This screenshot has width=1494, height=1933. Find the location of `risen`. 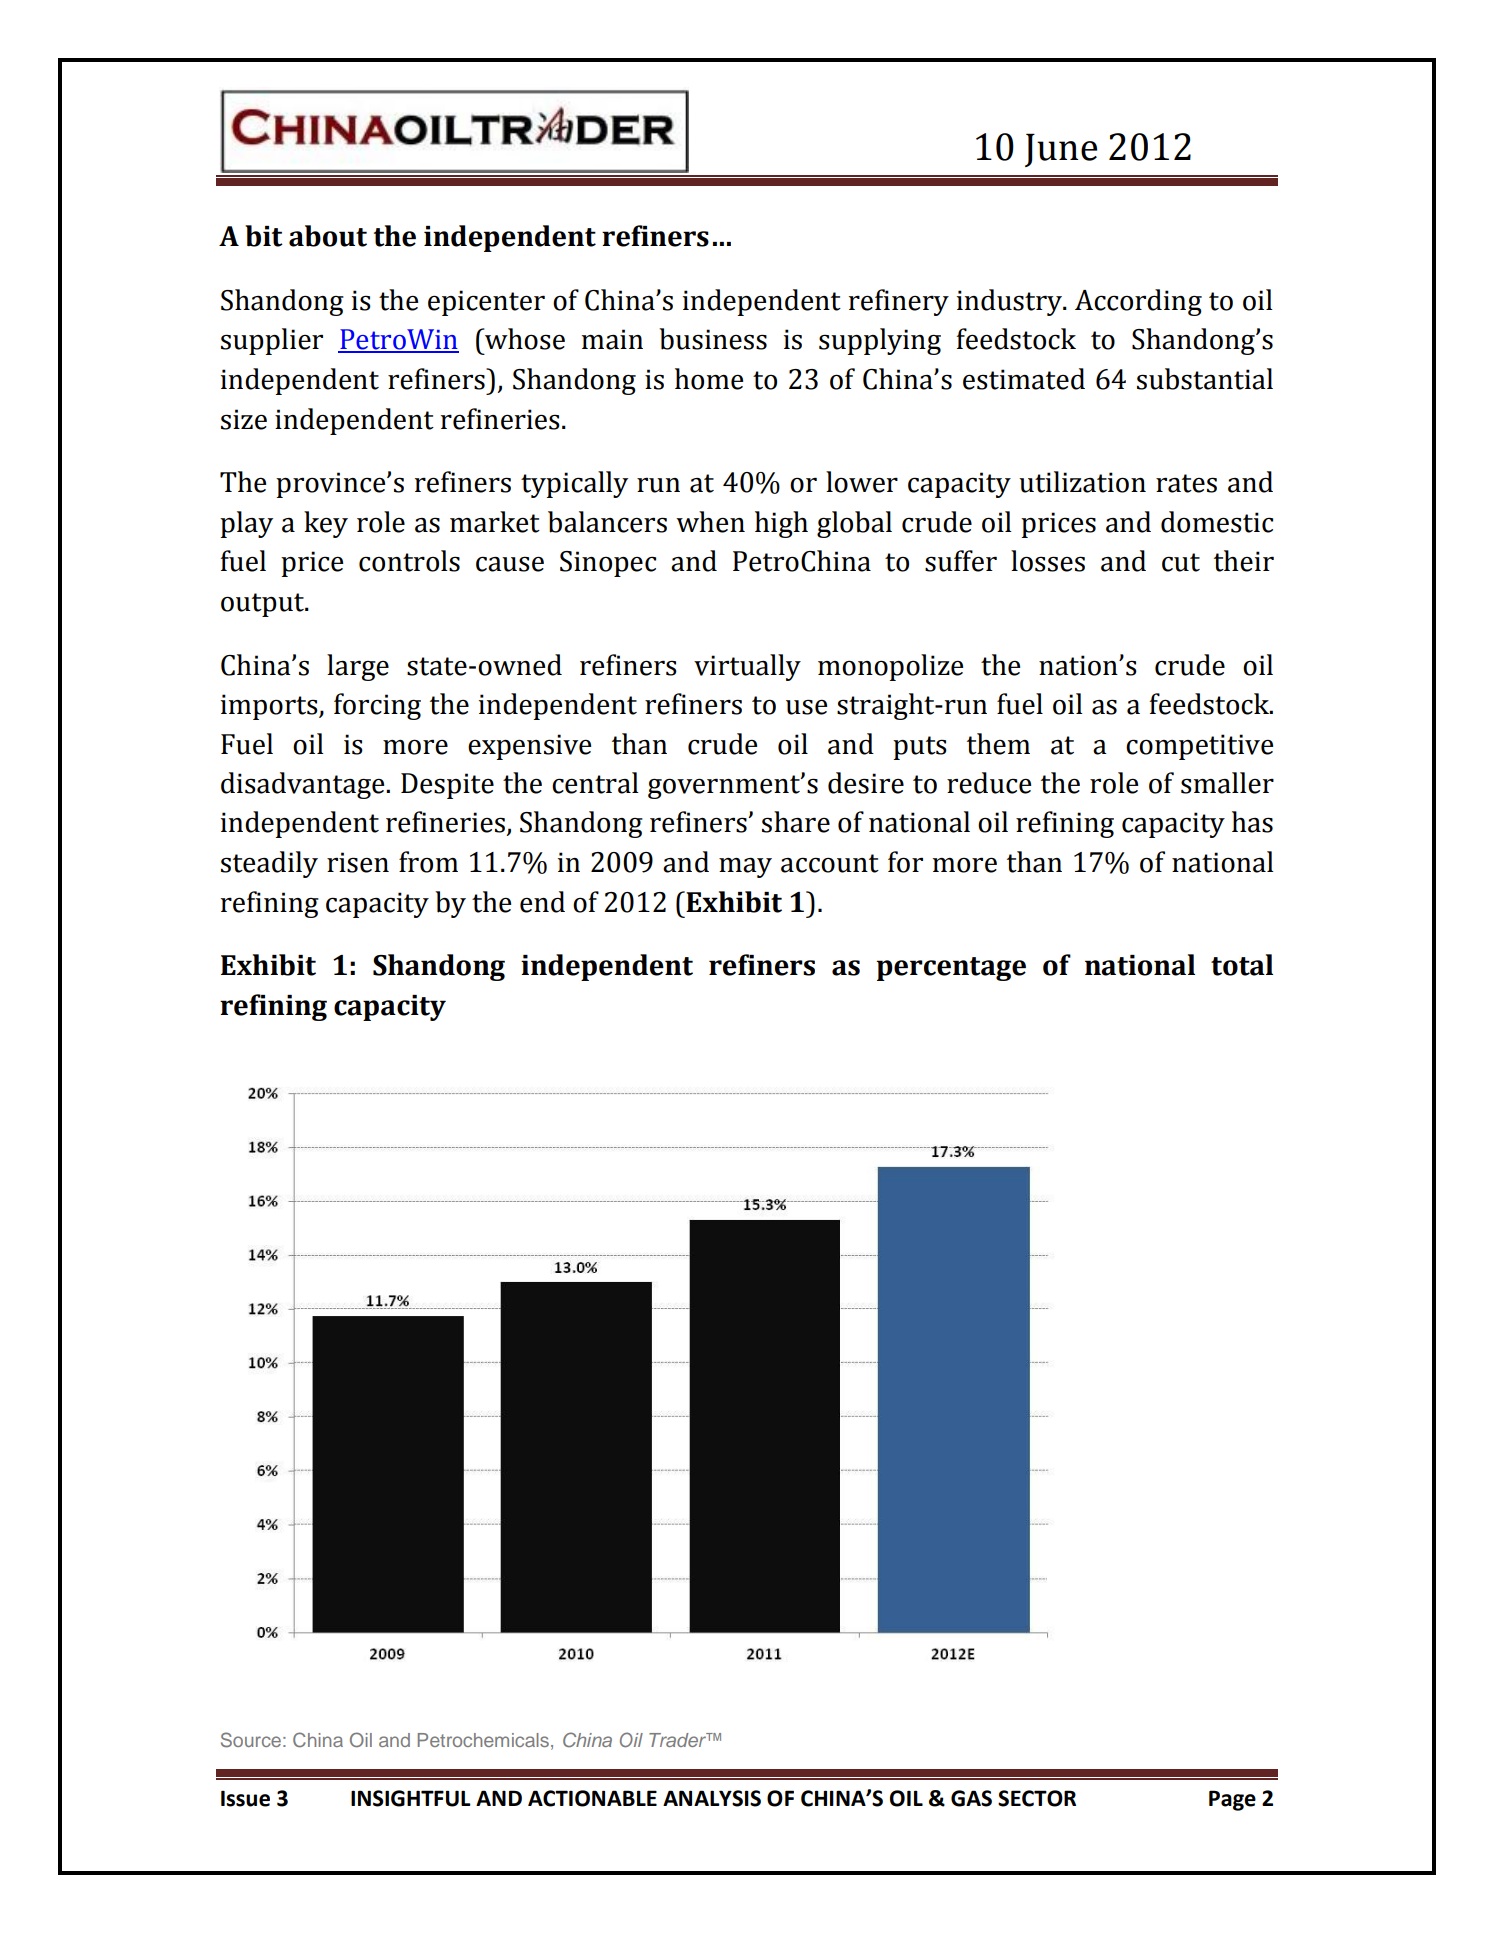

risen is located at coordinates (358, 862).
